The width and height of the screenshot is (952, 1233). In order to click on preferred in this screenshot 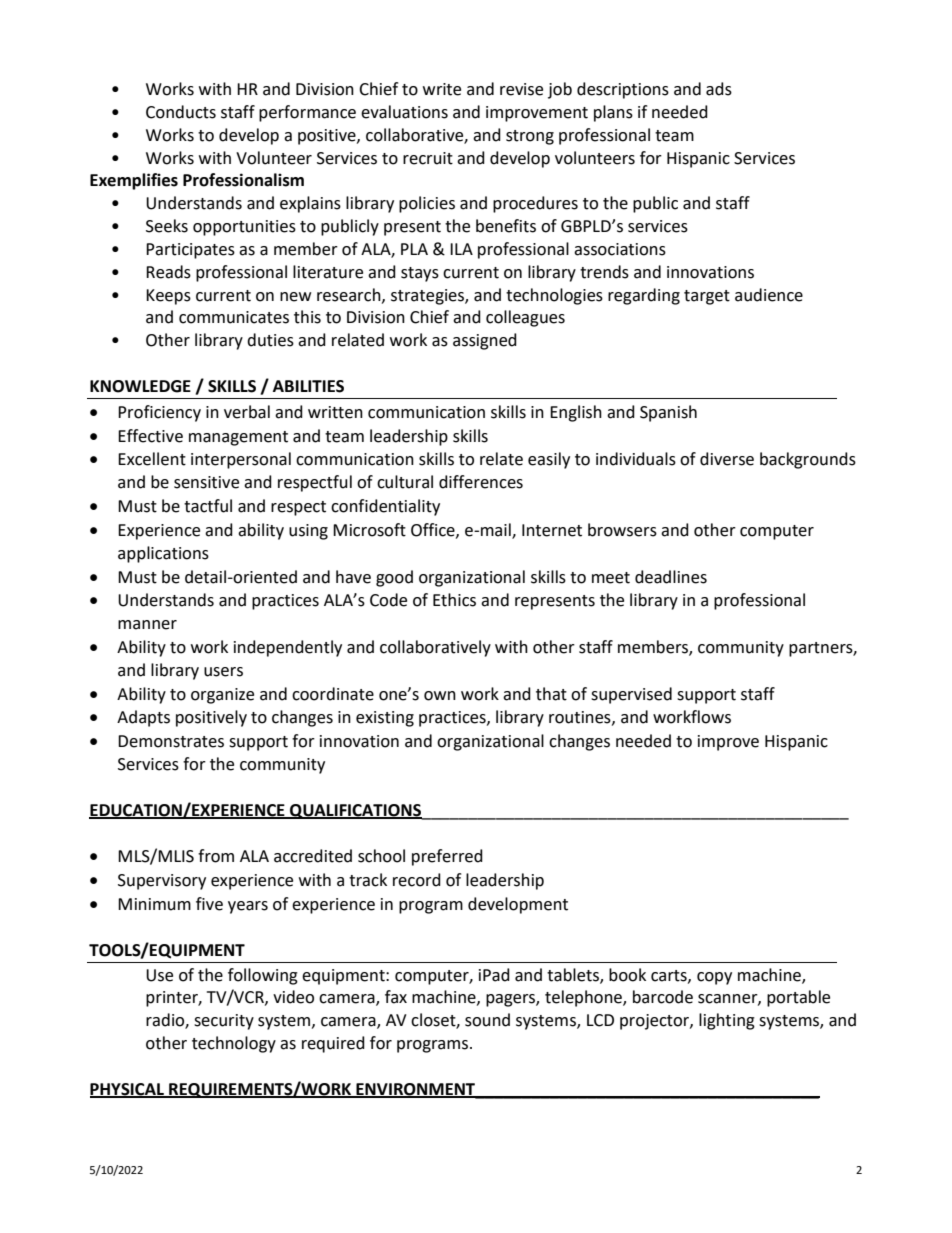, I will do `click(447, 857)`.
